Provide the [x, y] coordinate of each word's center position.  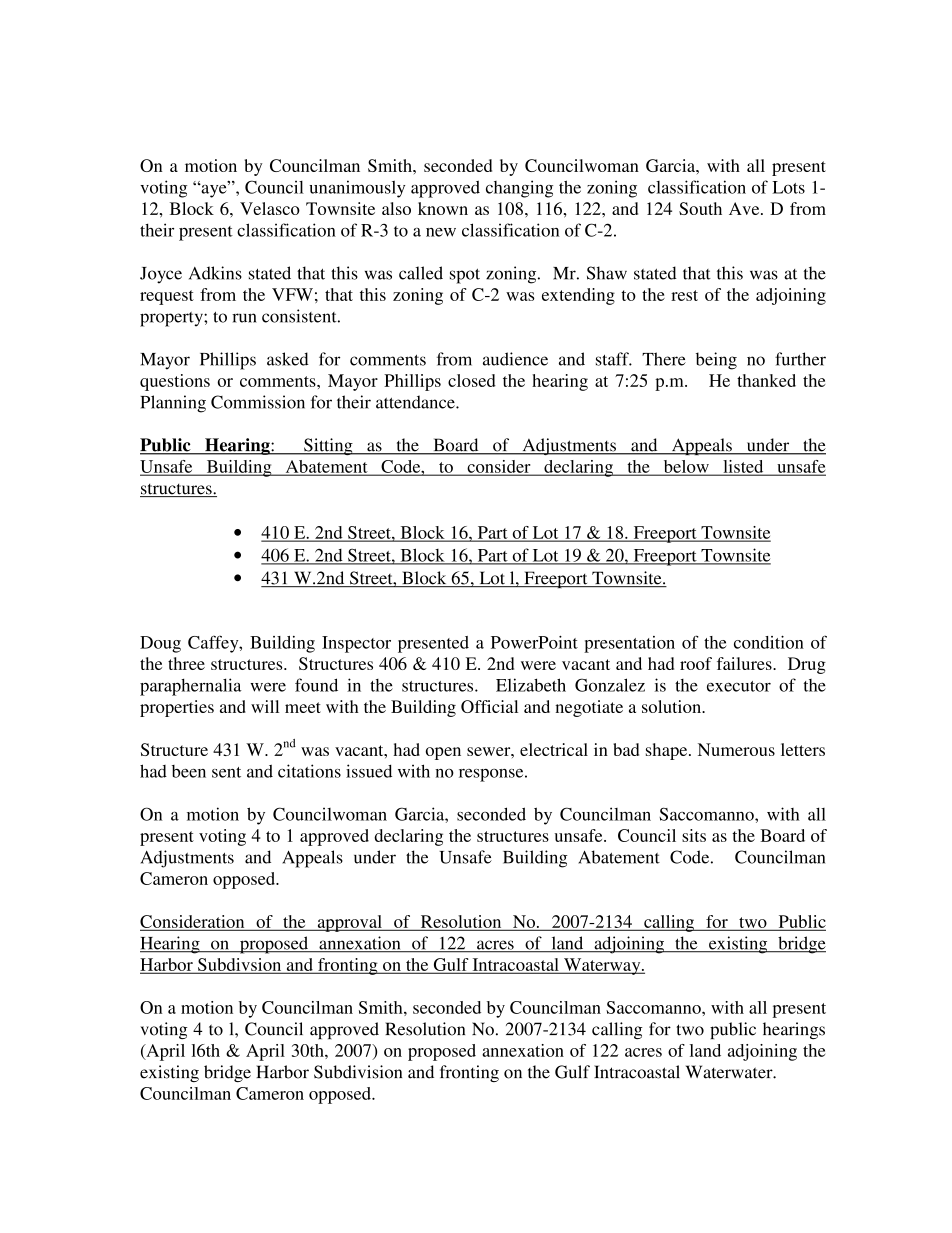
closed [472, 380]
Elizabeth [531, 685]
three [186, 663]
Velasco [270, 208]
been [189, 771]
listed [743, 467]
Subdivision [358, 1072]
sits [694, 835]
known [443, 208]
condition [769, 642]
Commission [258, 402]
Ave [745, 208]
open [443, 753]
